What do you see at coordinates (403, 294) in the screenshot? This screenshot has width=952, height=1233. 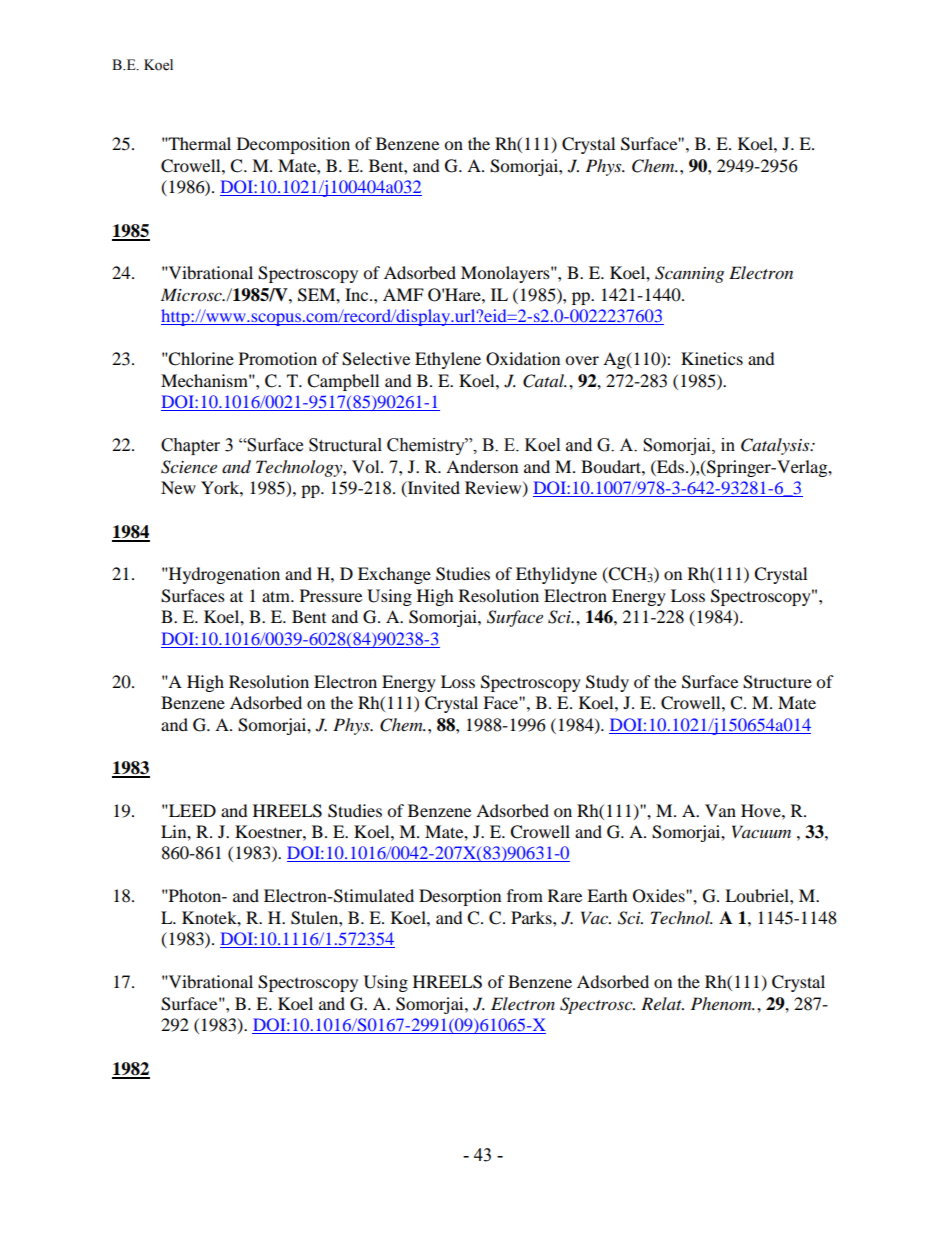 I see `AMF` at bounding box center [403, 294].
